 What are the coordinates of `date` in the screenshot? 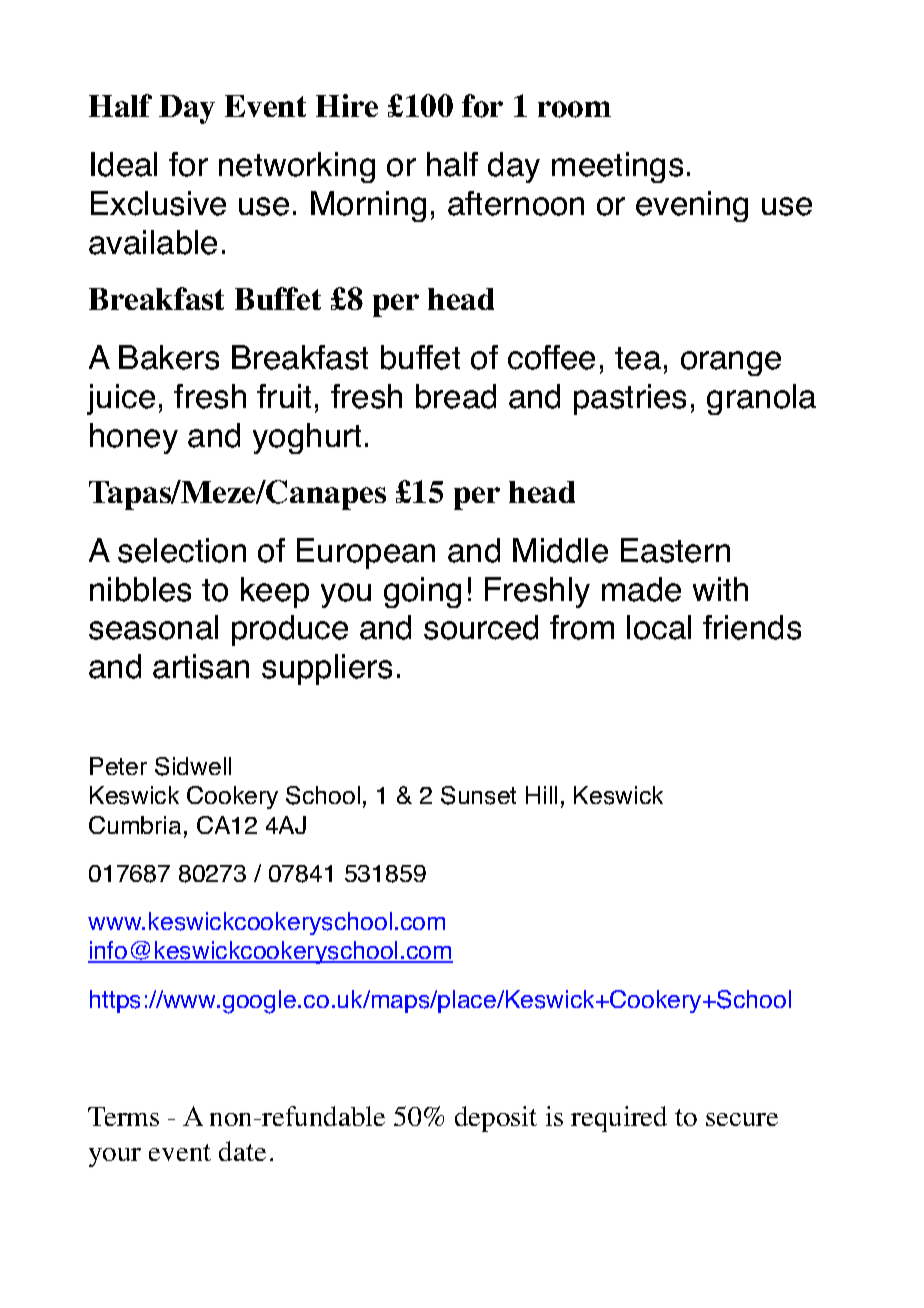 It's located at (242, 1151).
